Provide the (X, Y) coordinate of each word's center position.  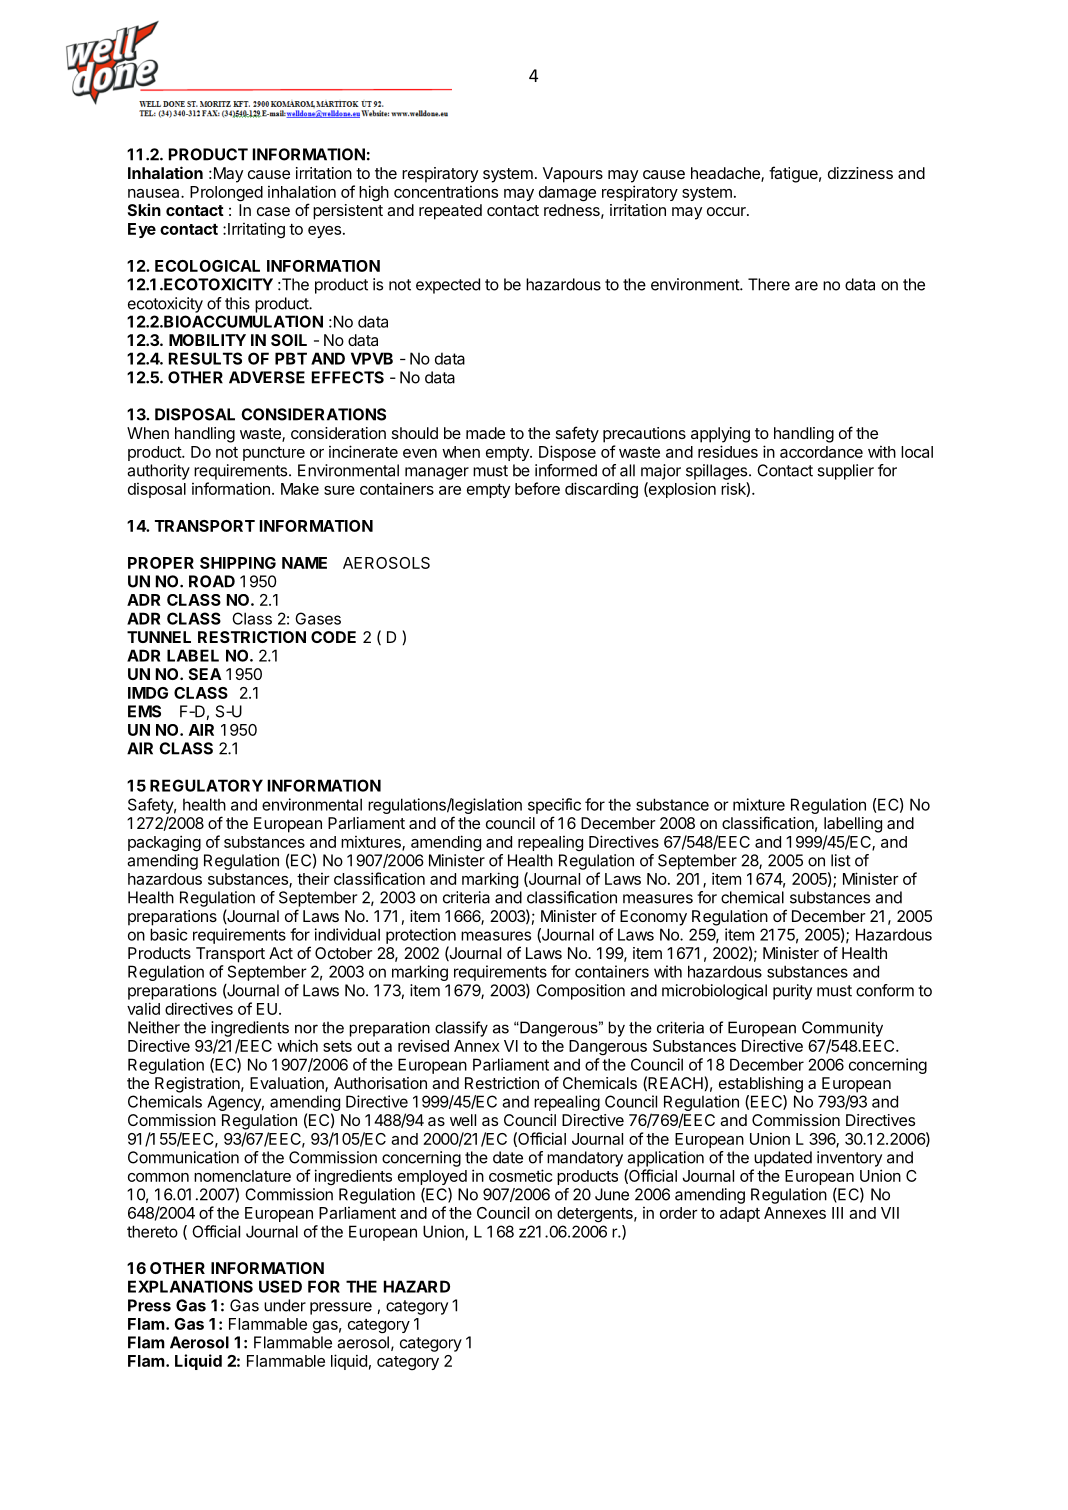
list (841, 860)
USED (280, 1286)
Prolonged (226, 194)
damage (567, 194)
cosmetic (521, 1175)
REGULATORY (206, 785)
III (837, 1213)
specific (554, 806)
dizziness (860, 173)
